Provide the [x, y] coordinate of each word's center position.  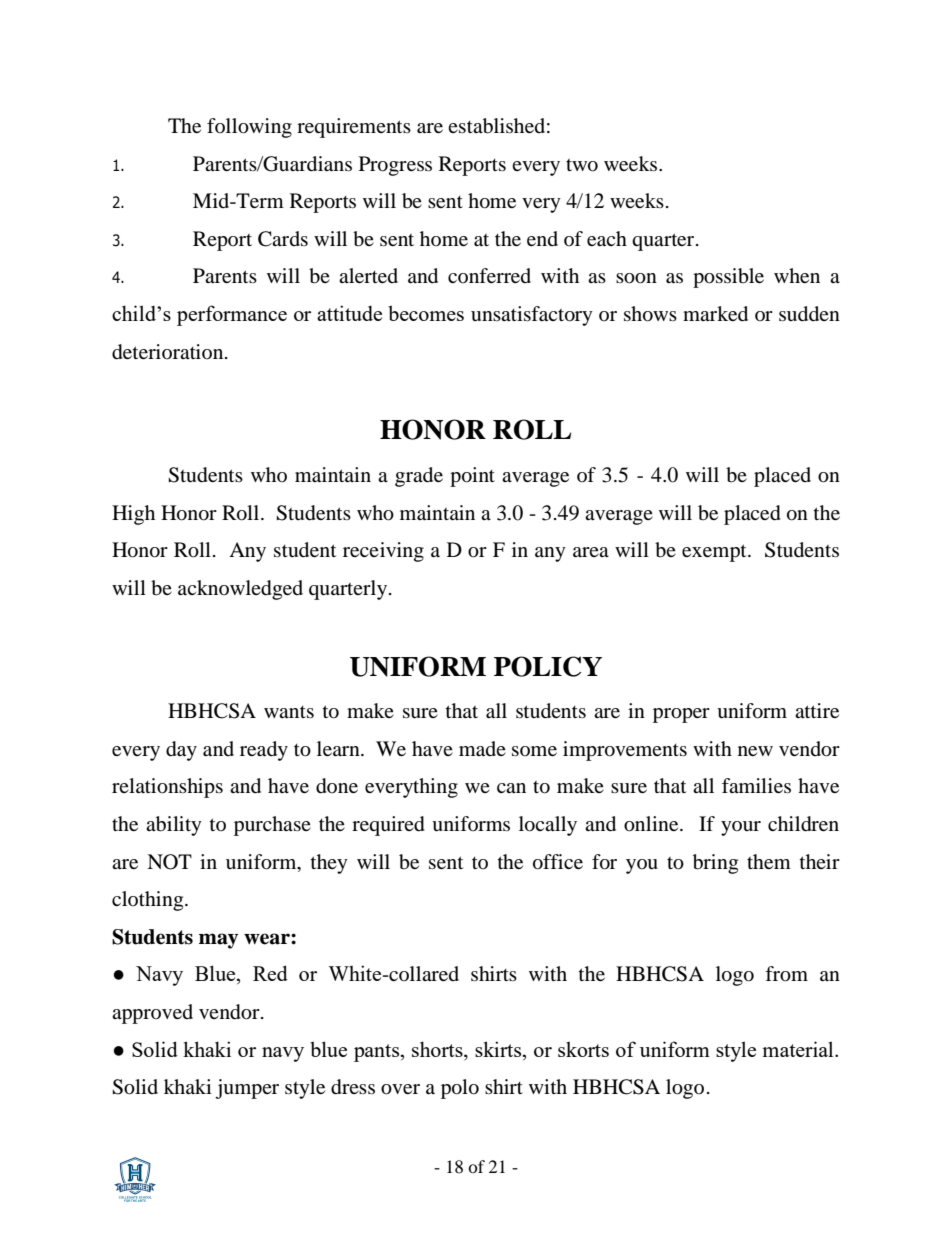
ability [174, 826]
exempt [715, 553]
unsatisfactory [532, 316]
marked [715, 314]
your [741, 828]
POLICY [548, 666]
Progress [395, 166]
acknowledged [240, 590]
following [249, 128]
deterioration [169, 352]
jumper [247, 1089]
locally [548, 826]
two [582, 165]
